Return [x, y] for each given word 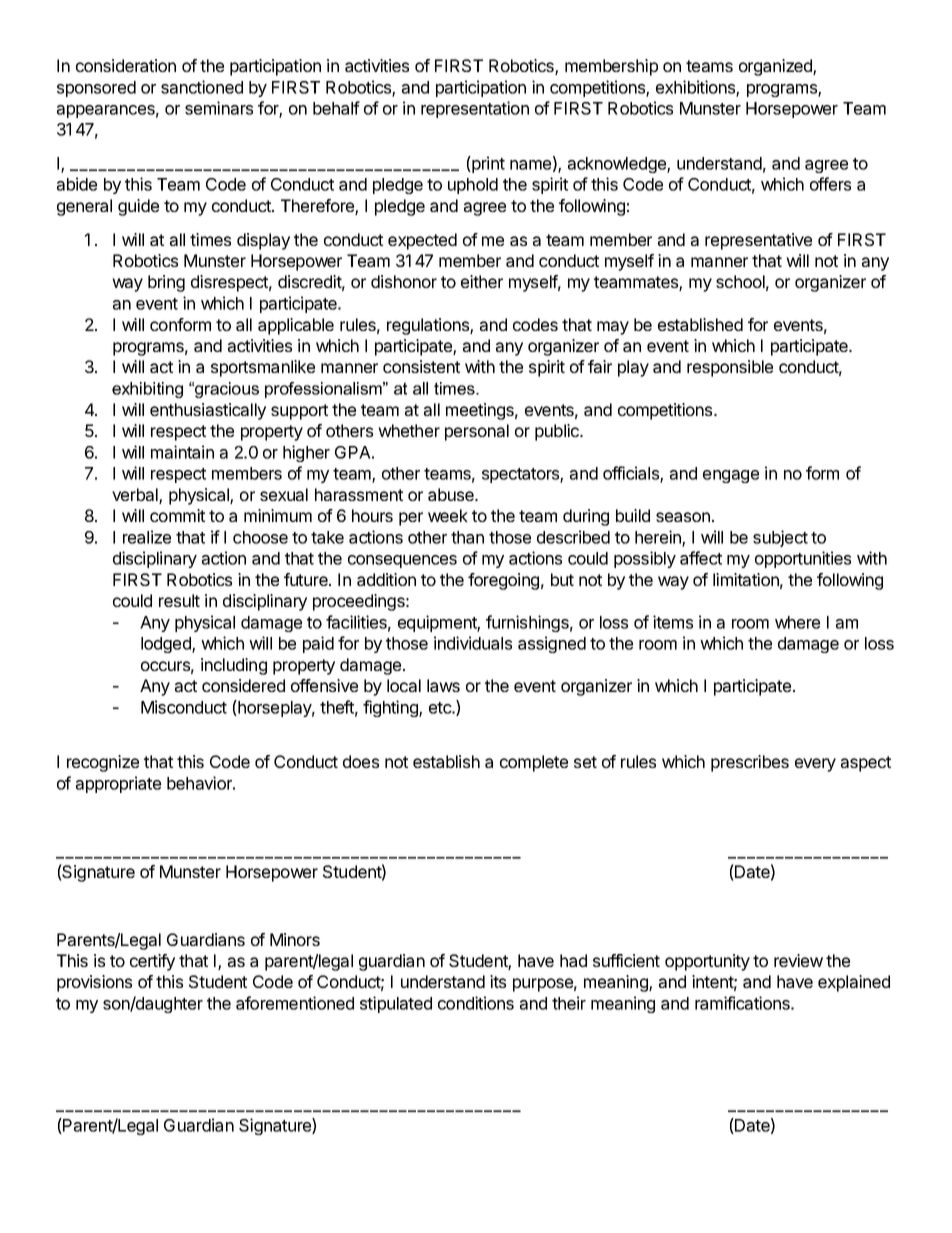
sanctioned [202, 87]
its [498, 981]
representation [475, 109]
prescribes [750, 763]
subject [780, 538]
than [467, 537]
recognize [103, 763]
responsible [730, 368]
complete [534, 763]
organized [776, 67]
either [482, 281]
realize [147, 537]
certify [152, 962]
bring [166, 283]
